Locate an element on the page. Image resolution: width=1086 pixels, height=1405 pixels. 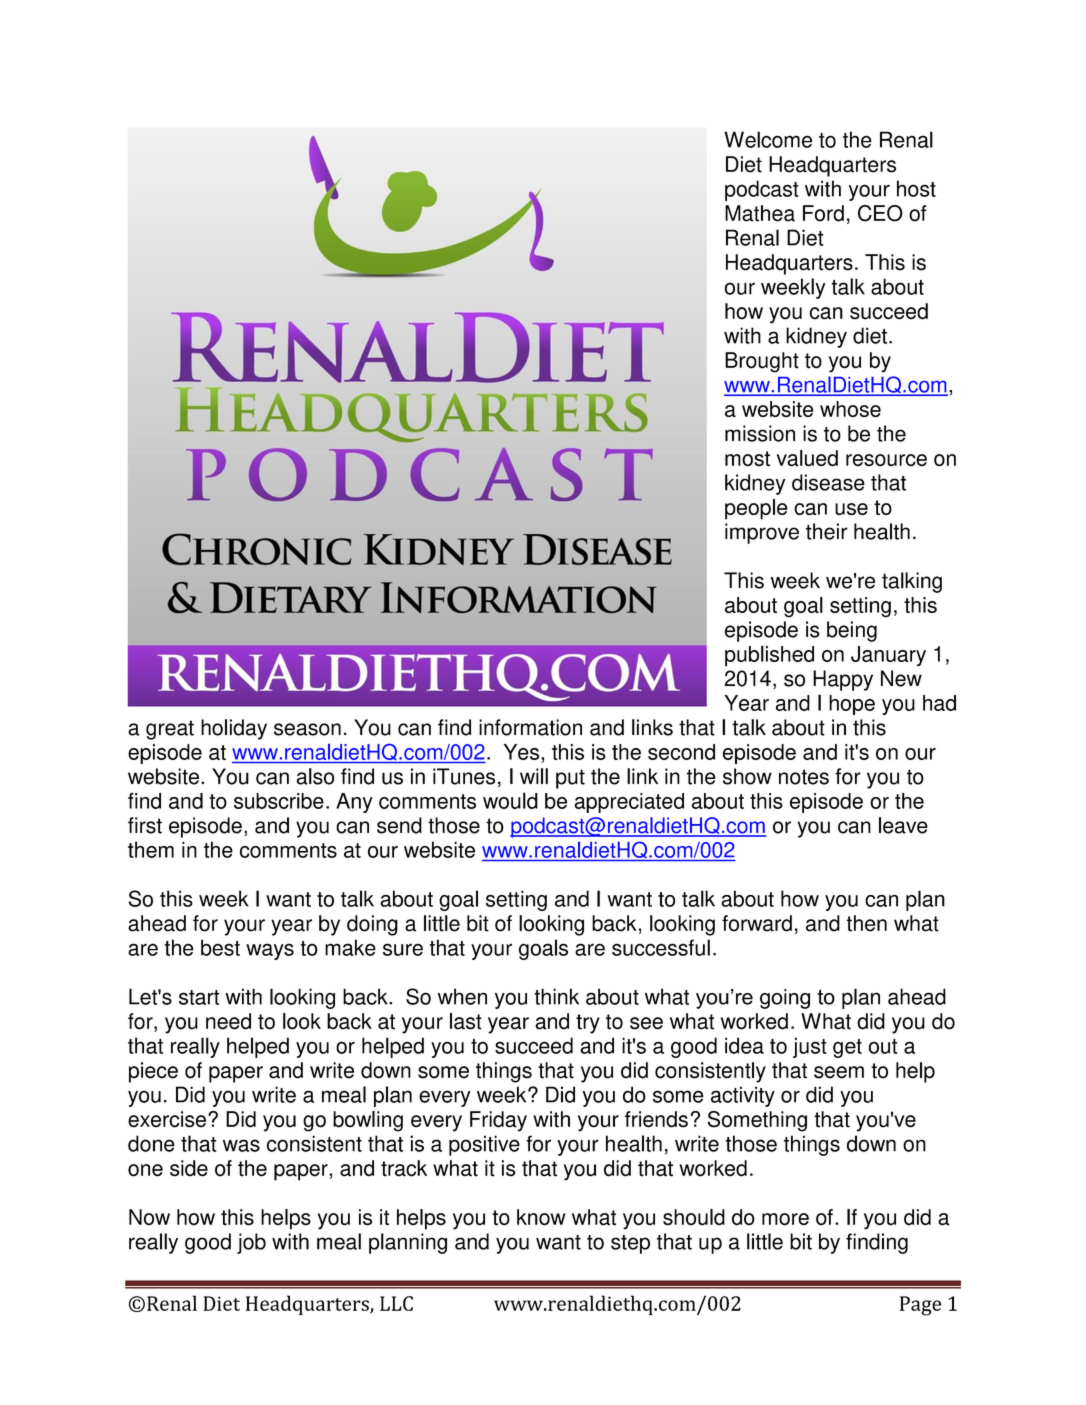
best is located at coordinates (220, 947).
